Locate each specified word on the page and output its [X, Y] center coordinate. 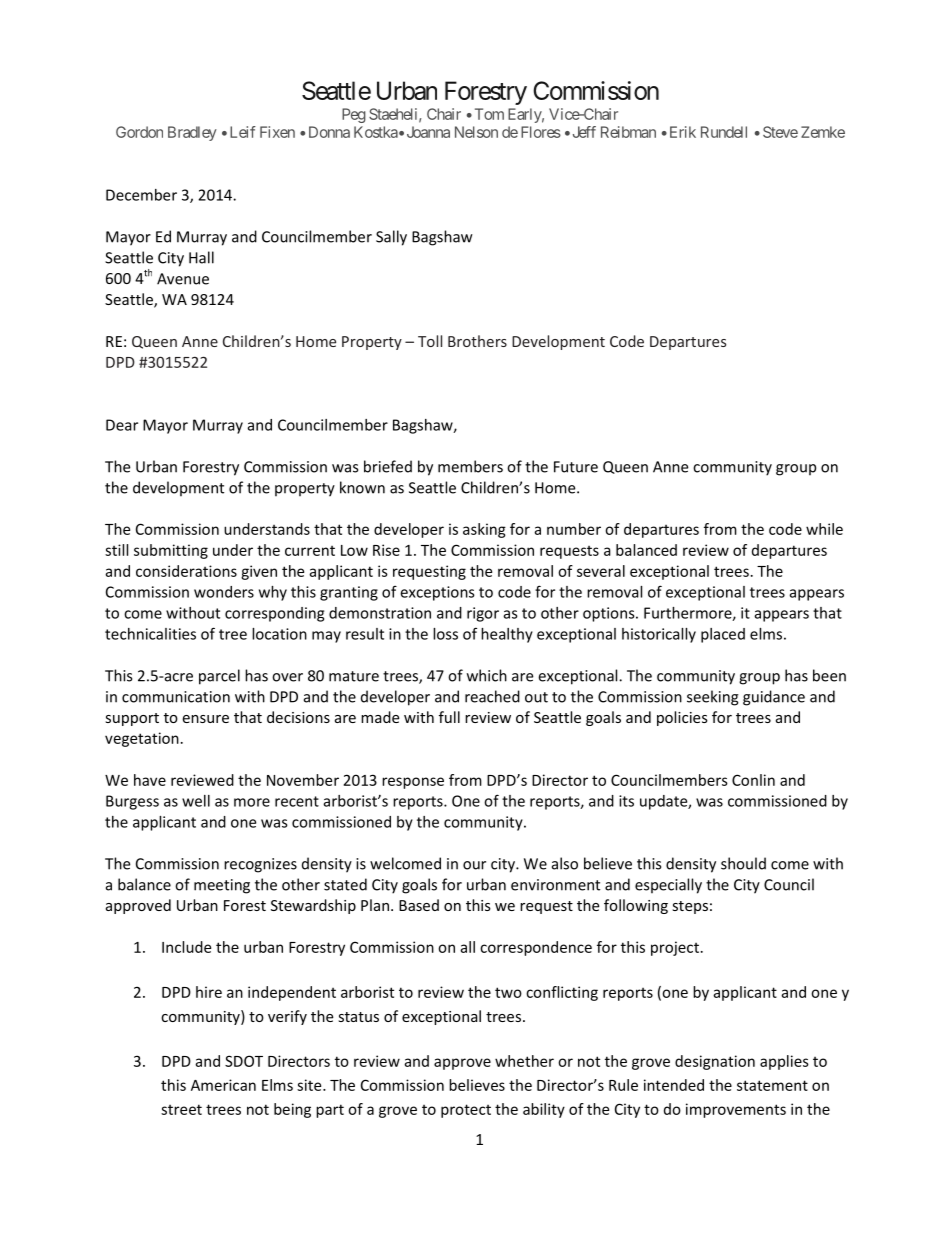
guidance [774, 698]
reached [492, 696]
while [824, 529]
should [743, 863]
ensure [205, 719]
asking [484, 530]
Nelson [476, 132]
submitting [171, 551]
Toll [430, 341]
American [223, 1085]
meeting [222, 886]
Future [576, 467]
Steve [780, 132]
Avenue [183, 279]
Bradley [192, 133]
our [474, 865]
